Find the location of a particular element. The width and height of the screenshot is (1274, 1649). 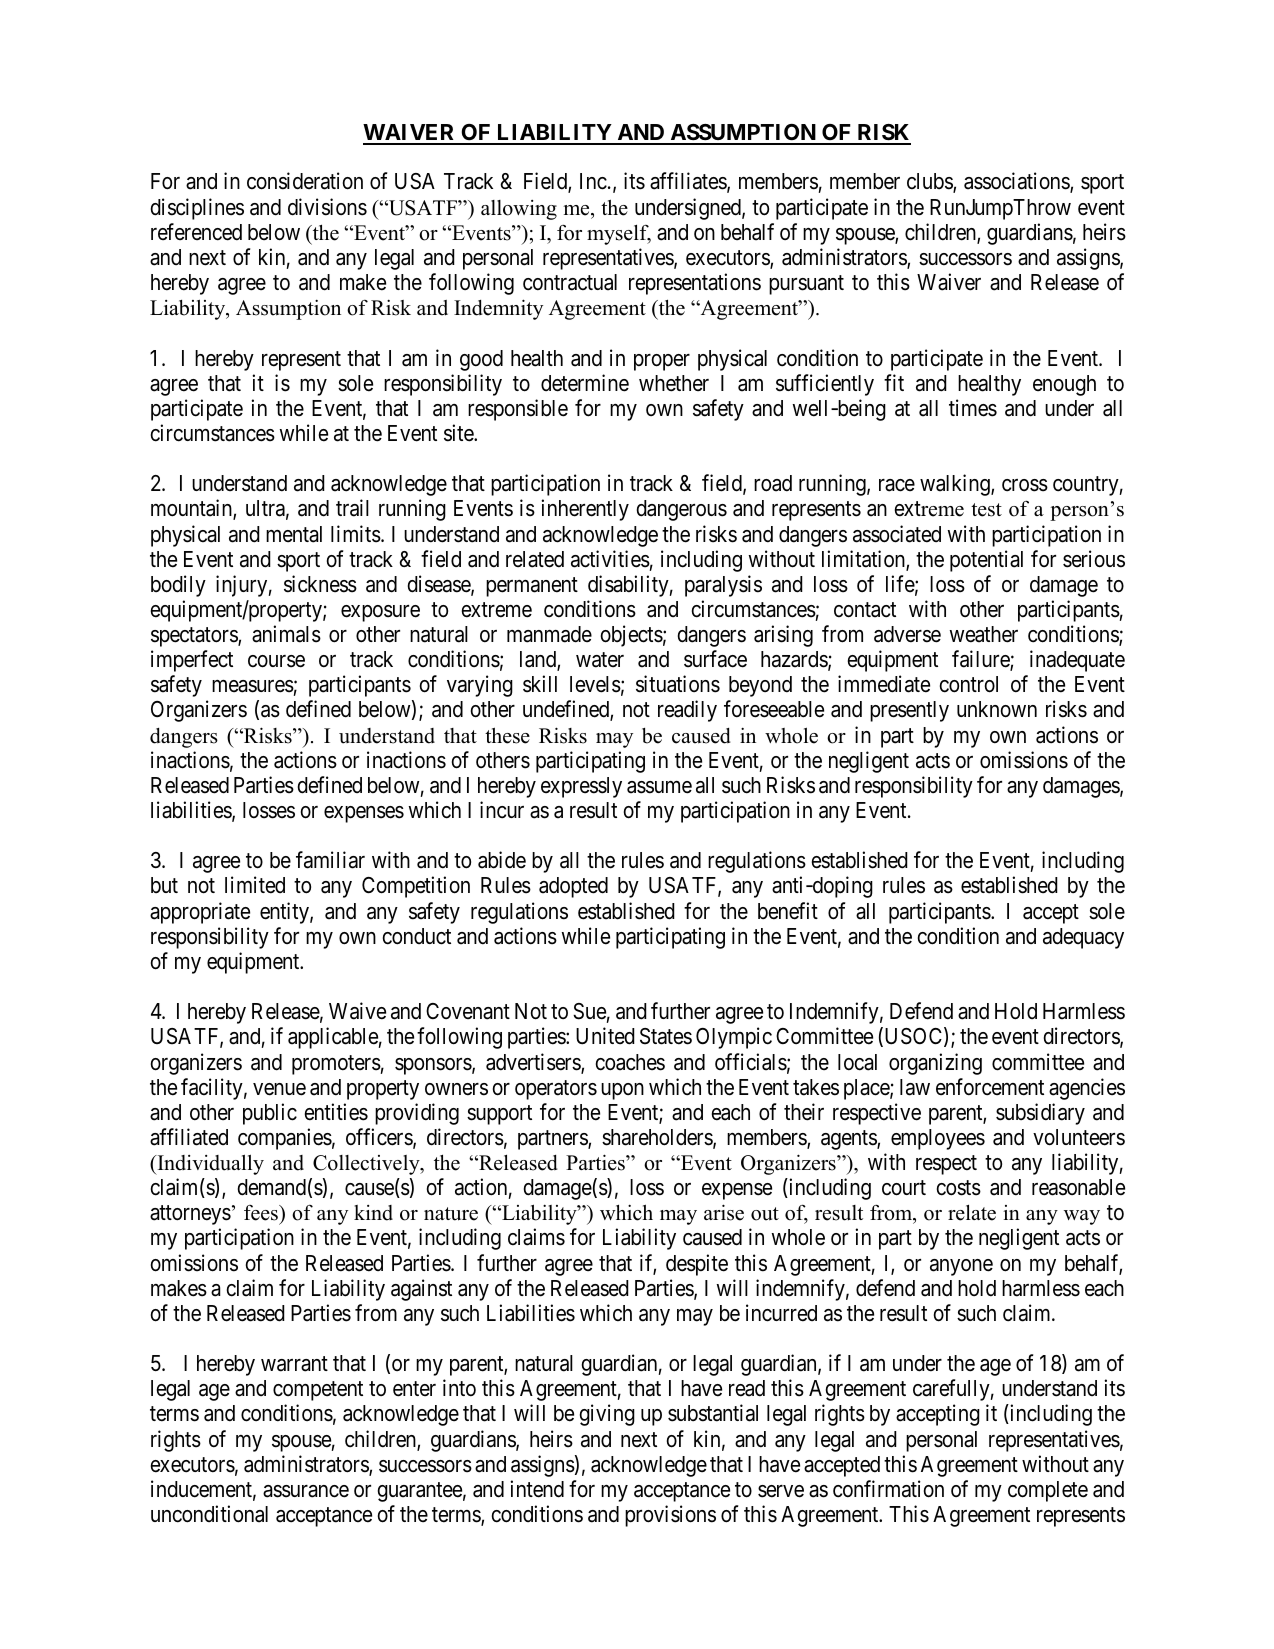

myself is located at coordinates (619, 234).
